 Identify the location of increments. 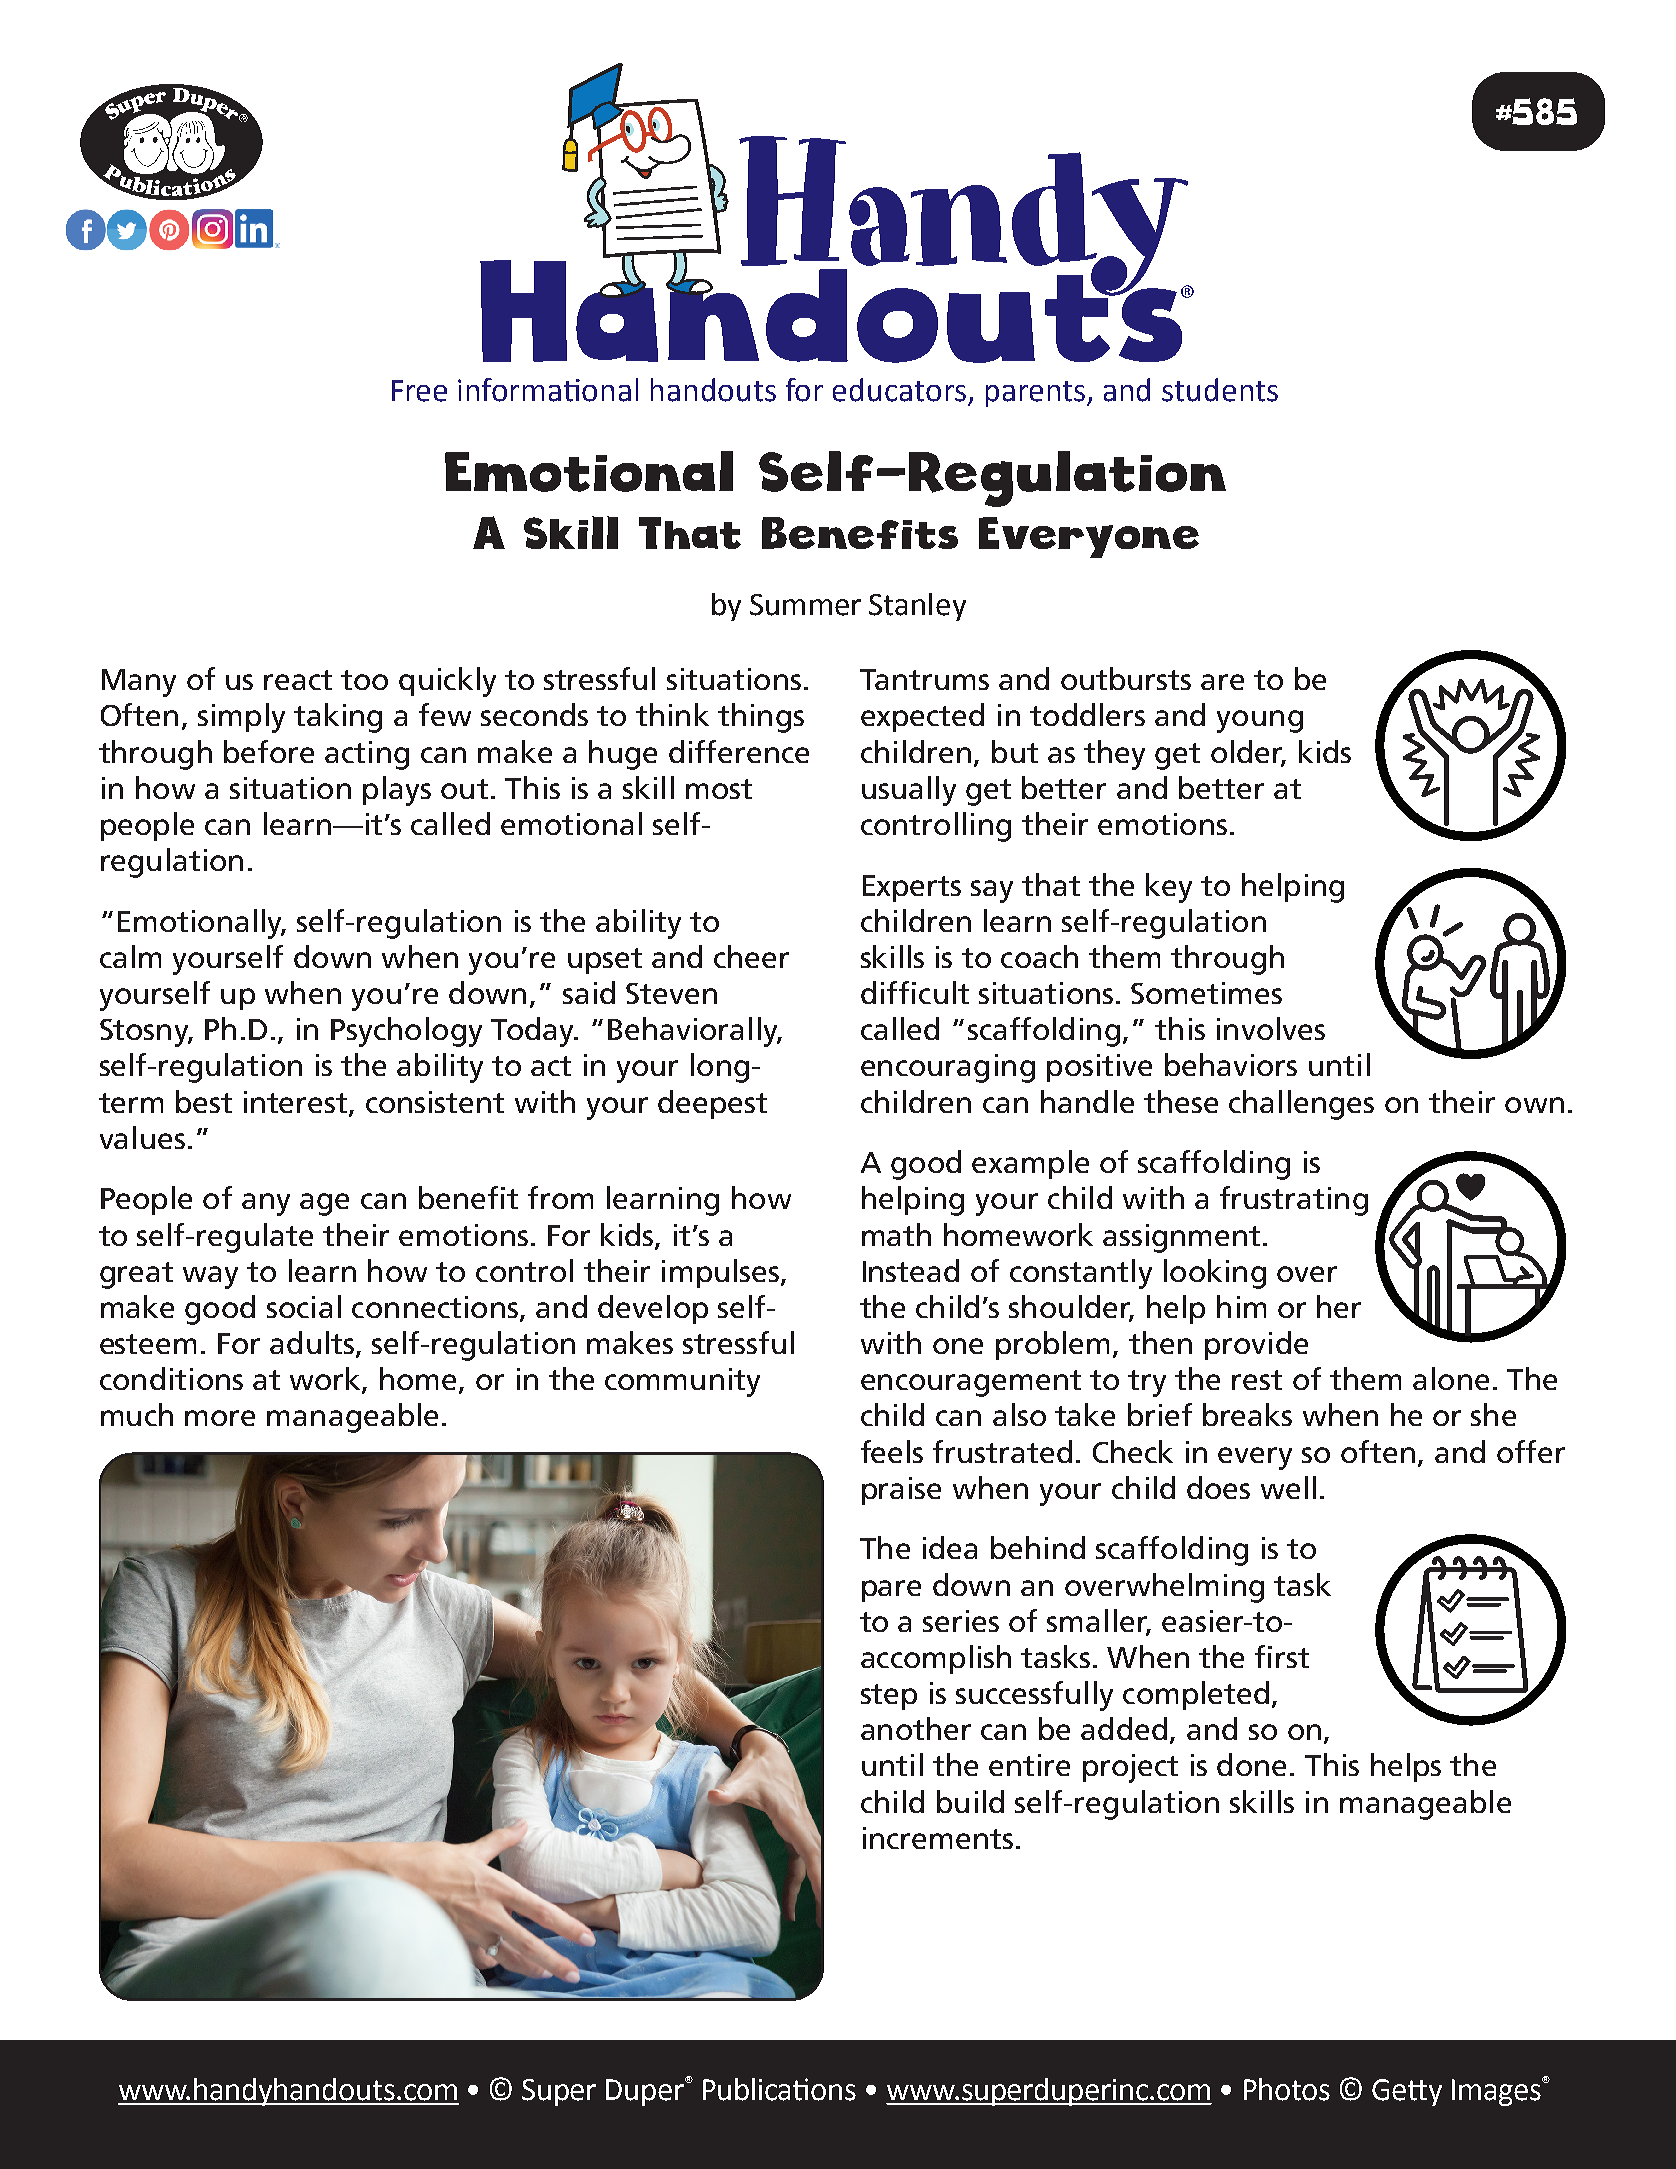
(938, 1838).
